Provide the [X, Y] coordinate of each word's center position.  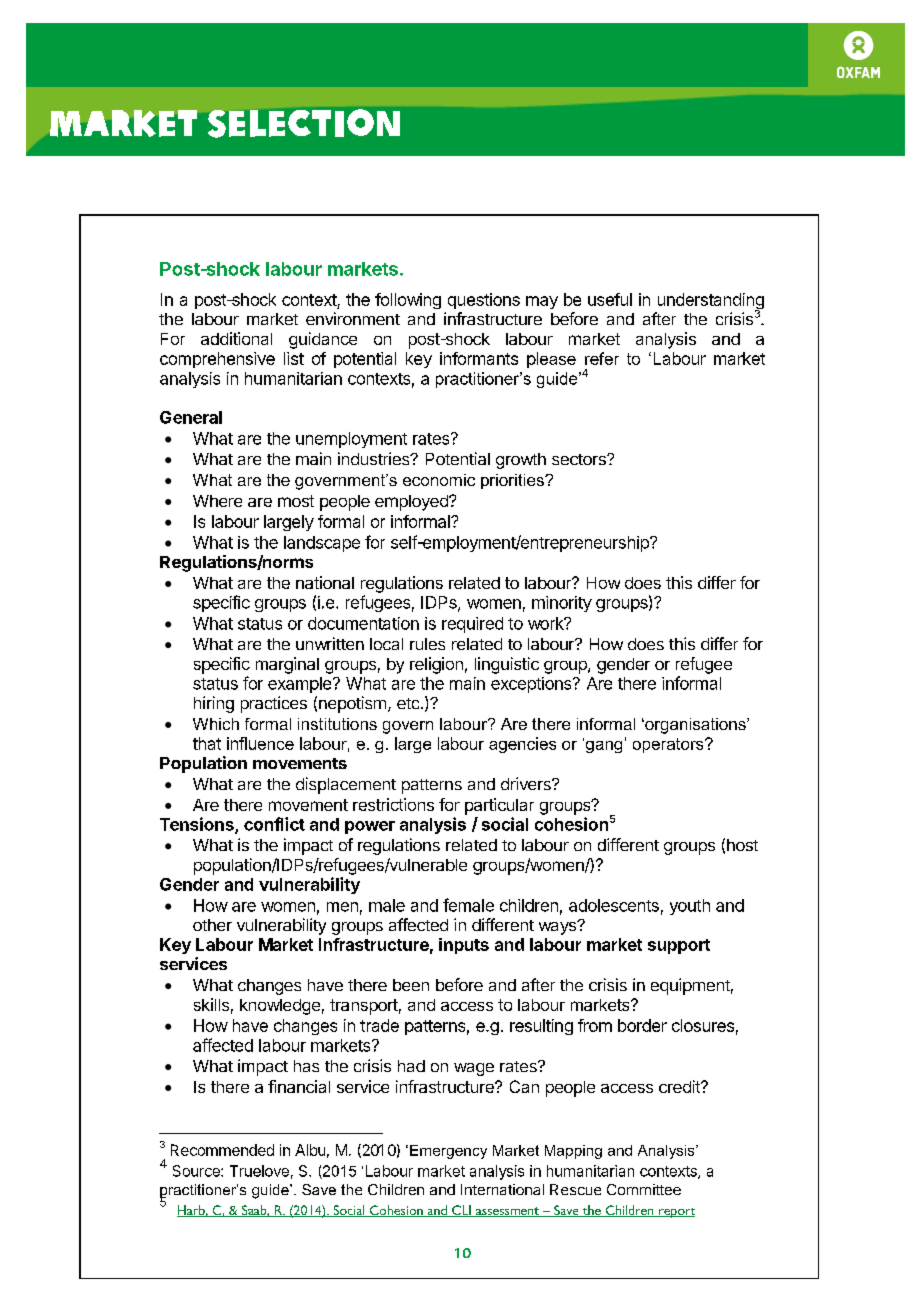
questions [484, 301]
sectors [580, 459]
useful [610, 299]
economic [439, 480]
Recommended [222, 1150]
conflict [274, 824]
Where [217, 501]
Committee [644, 1189]
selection [304, 123]
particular [499, 806]
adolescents [614, 905]
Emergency [448, 1152]
